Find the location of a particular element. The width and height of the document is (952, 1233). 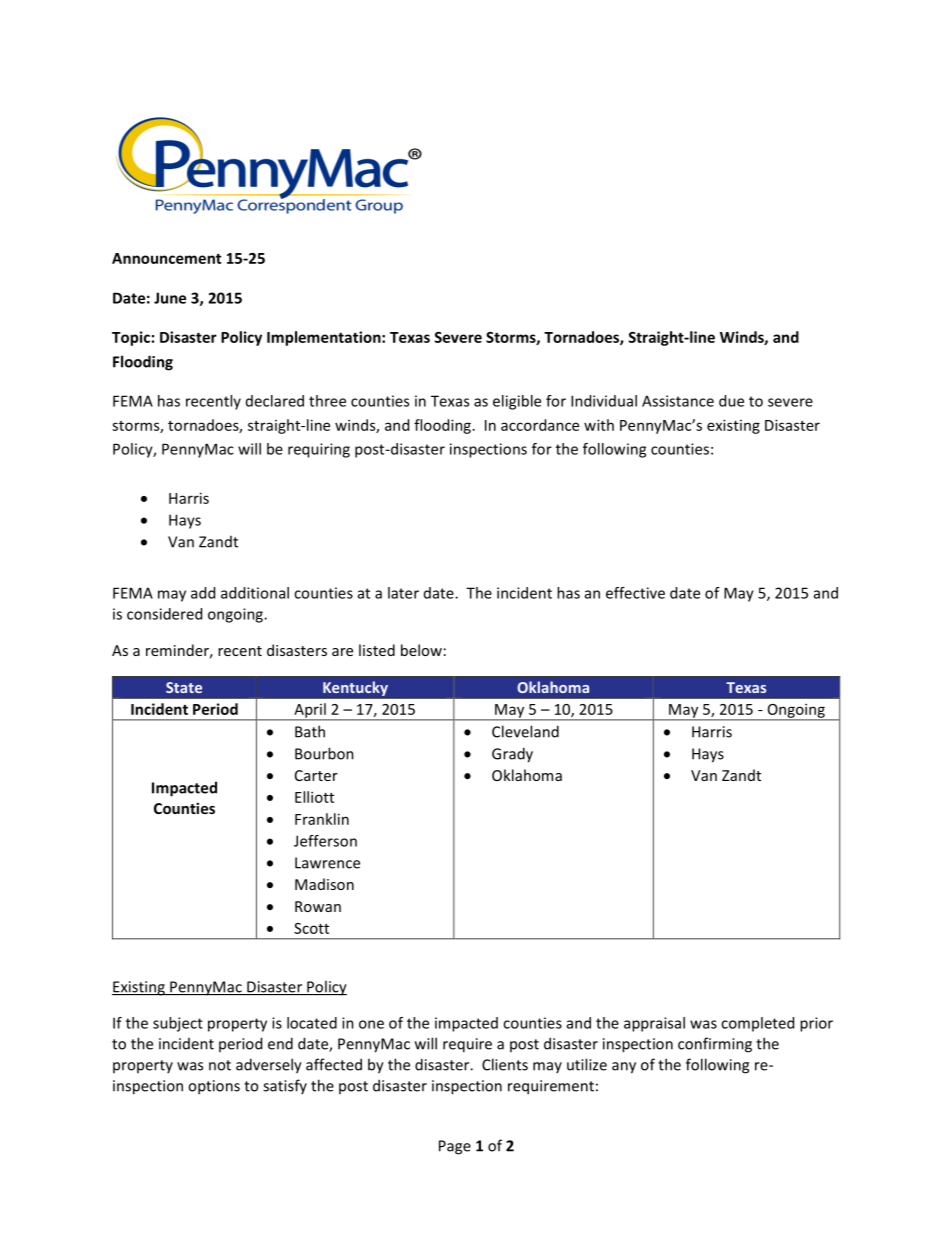

additional is located at coordinates (255, 593).
